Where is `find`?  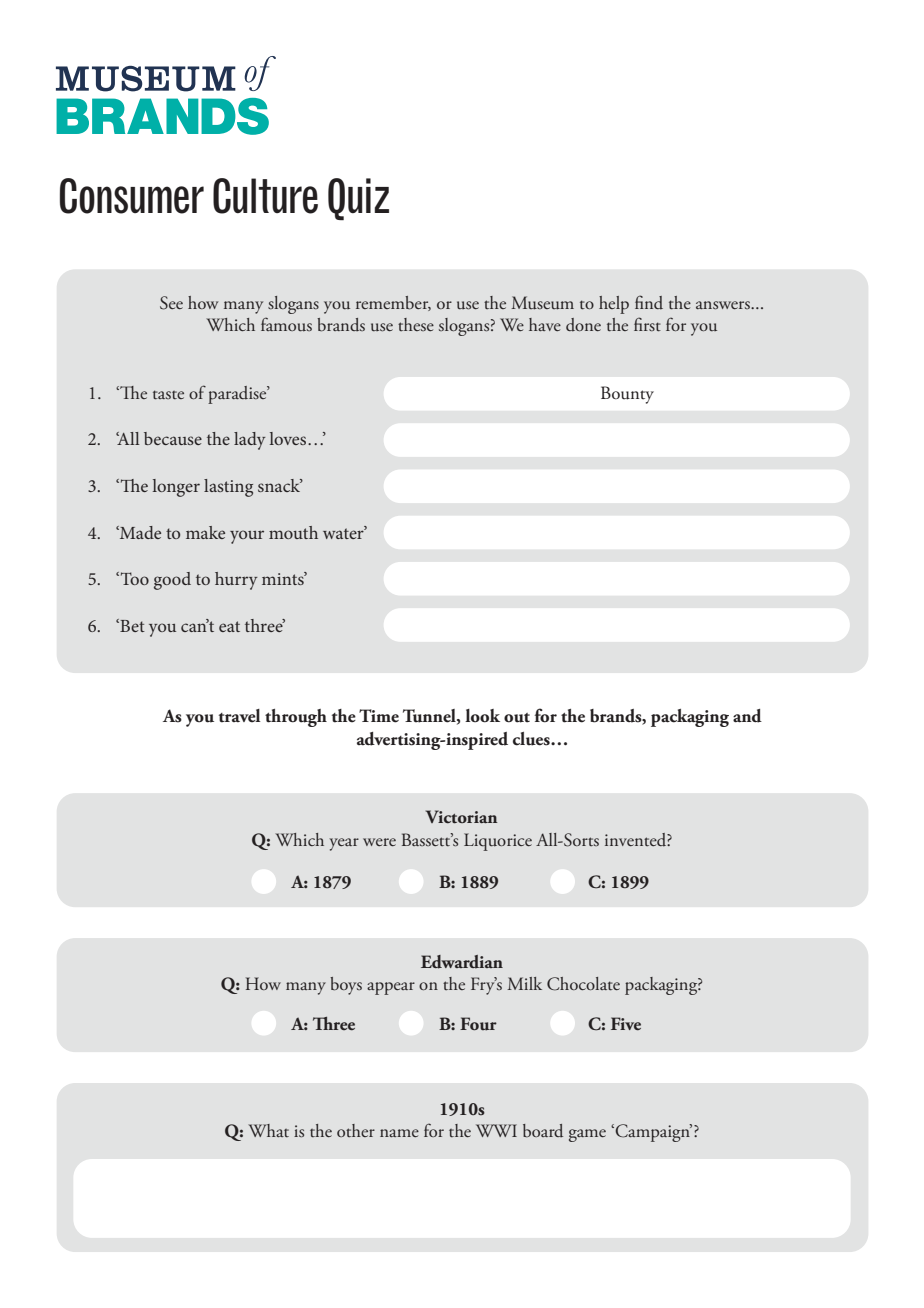 find is located at coordinates (649, 302).
